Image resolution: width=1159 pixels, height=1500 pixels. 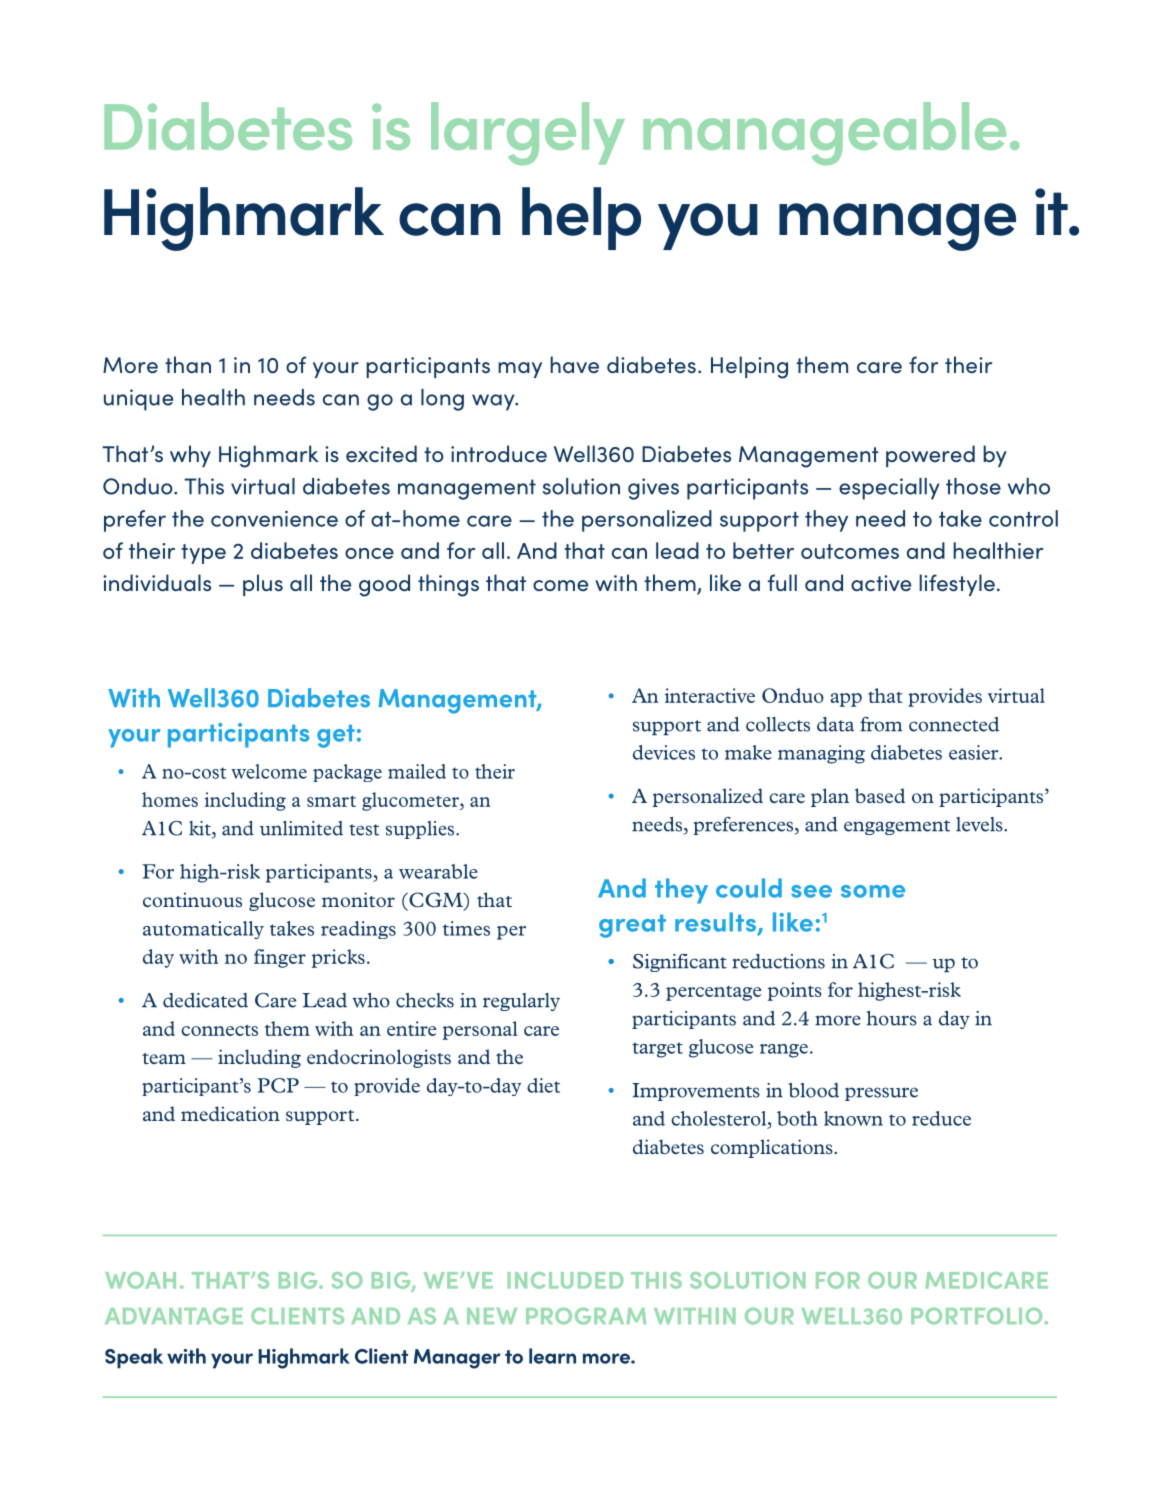 What do you see at coordinates (528, 133) in the image?
I see `largely` at bounding box center [528, 133].
